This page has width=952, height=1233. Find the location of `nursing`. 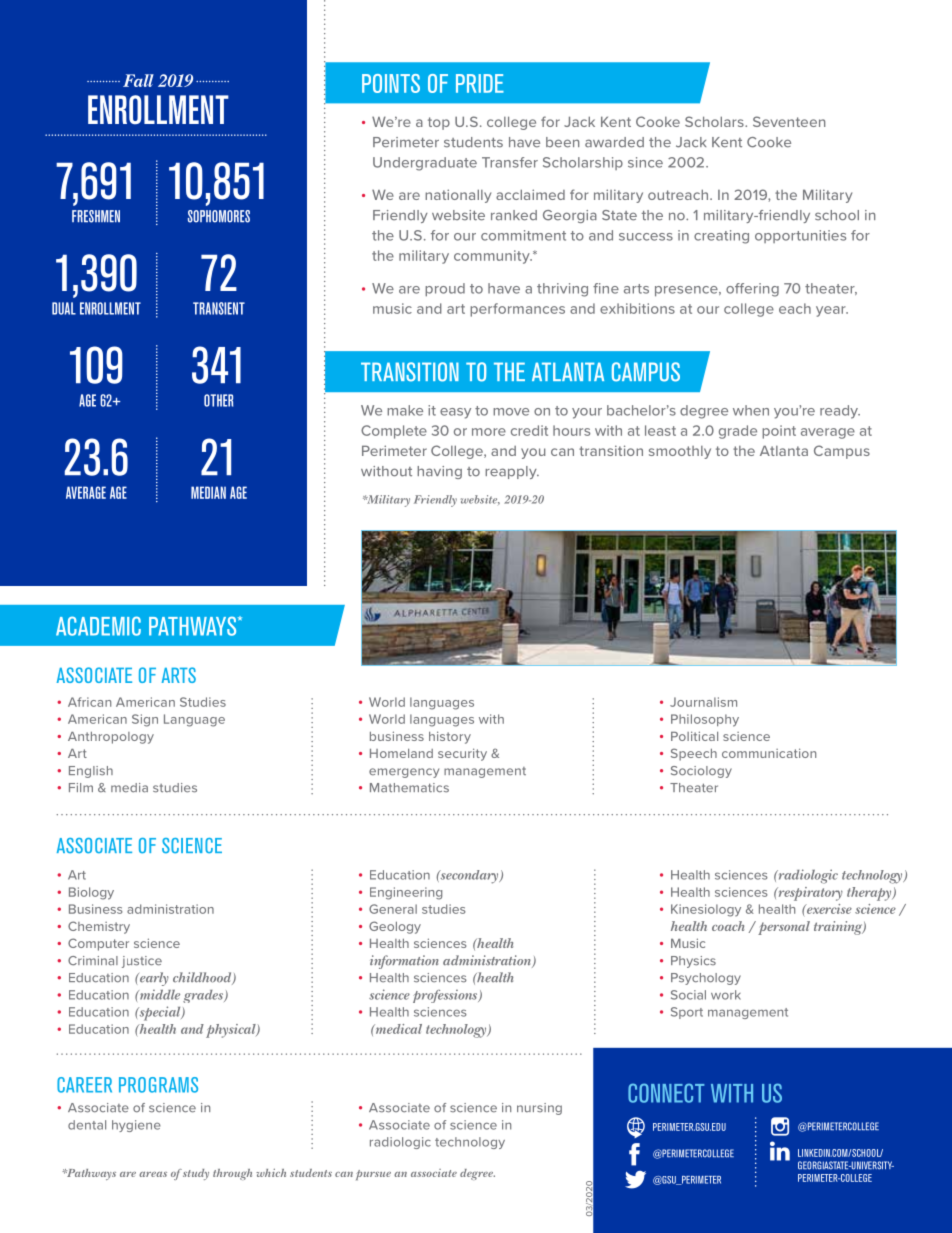

nursing is located at coordinates (539, 1109).
